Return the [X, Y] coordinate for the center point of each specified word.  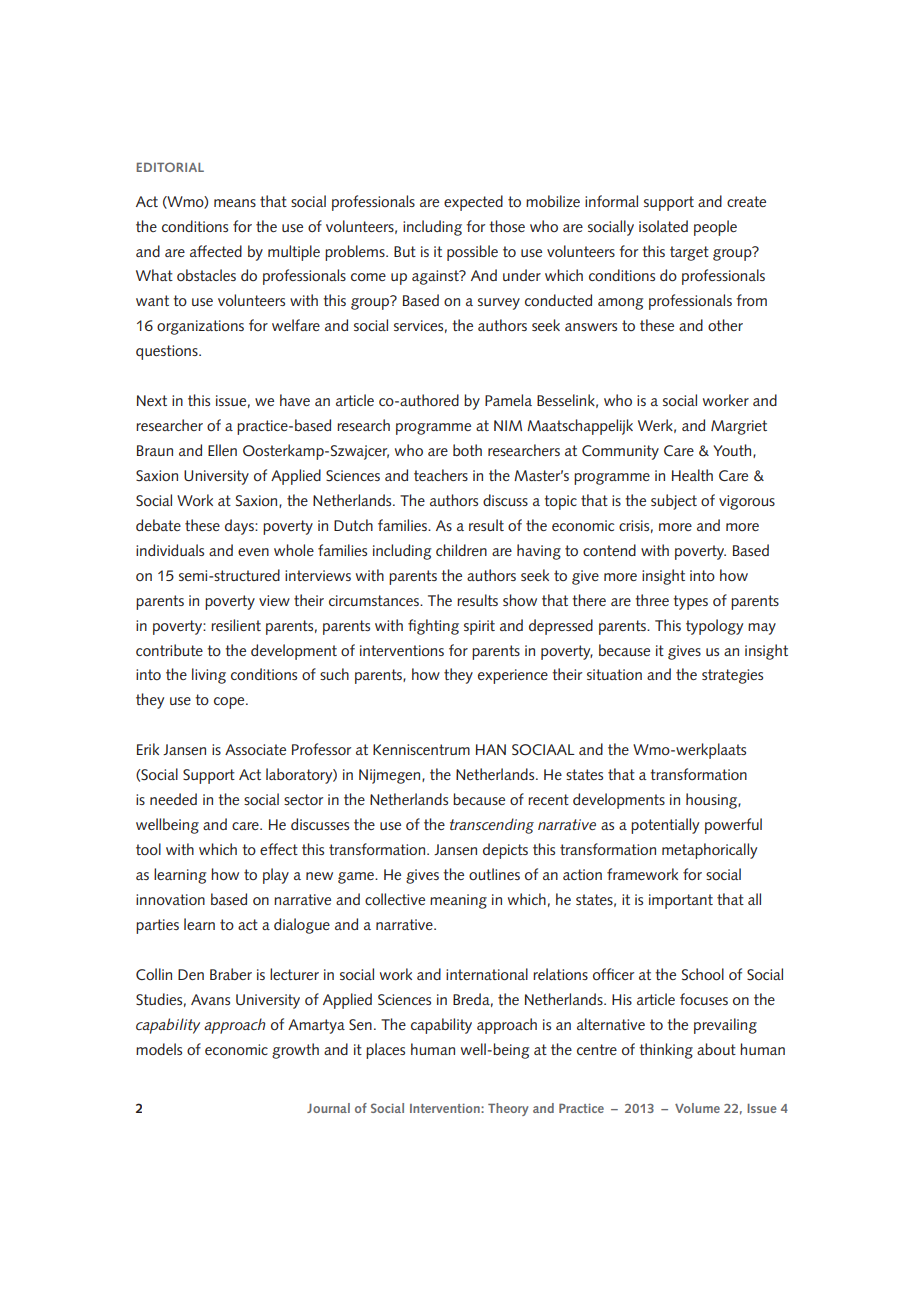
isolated [663, 226]
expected [473, 203]
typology [714, 627]
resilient [236, 625]
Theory [508, 1109]
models [159, 1049]
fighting [433, 627]
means [235, 203]
